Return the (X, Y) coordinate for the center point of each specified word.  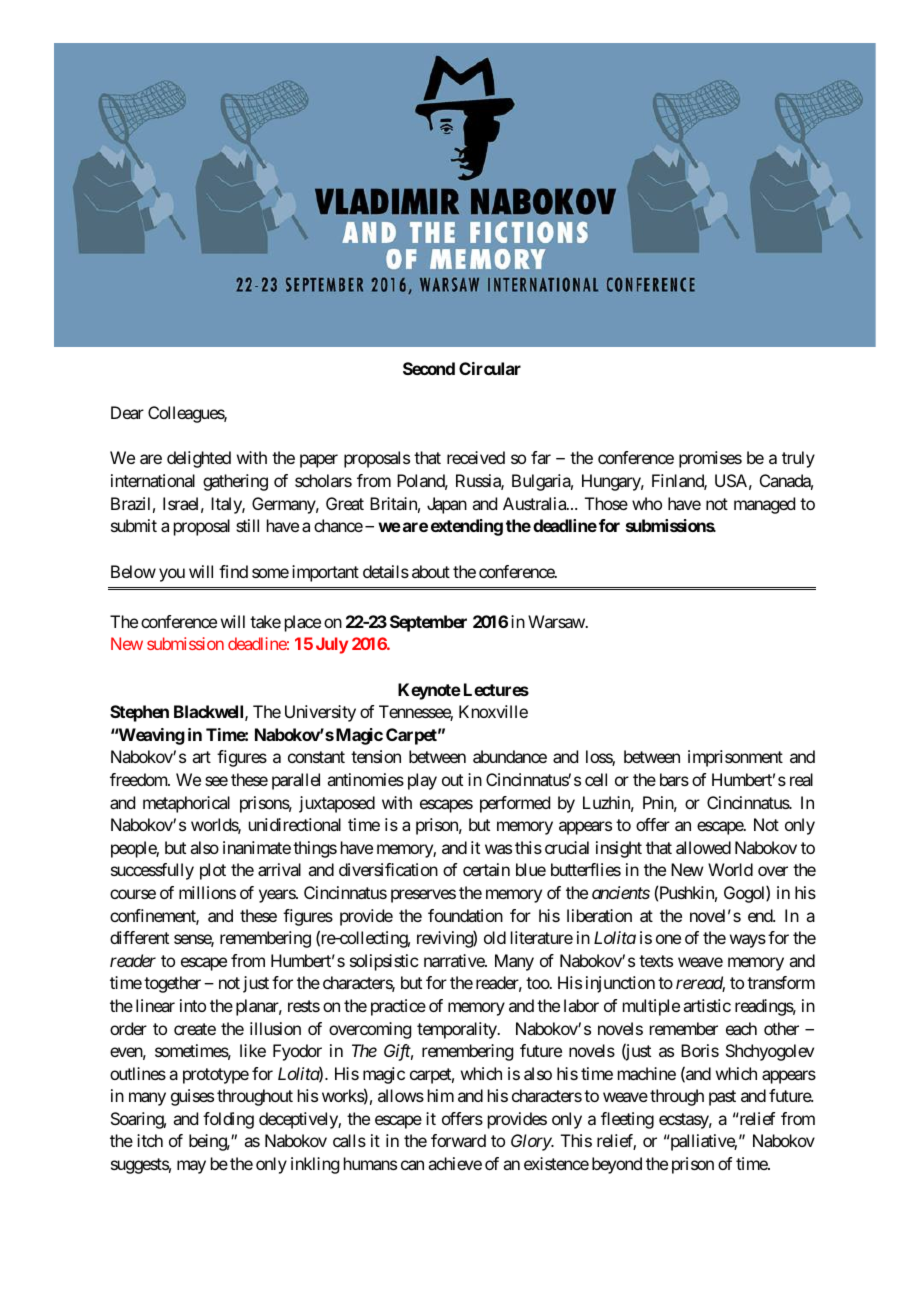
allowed (703, 847)
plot (213, 871)
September (428, 623)
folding (228, 1120)
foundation (465, 915)
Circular (490, 368)
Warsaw (557, 621)
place (303, 623)
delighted (199, 459)
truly (798, 459)
